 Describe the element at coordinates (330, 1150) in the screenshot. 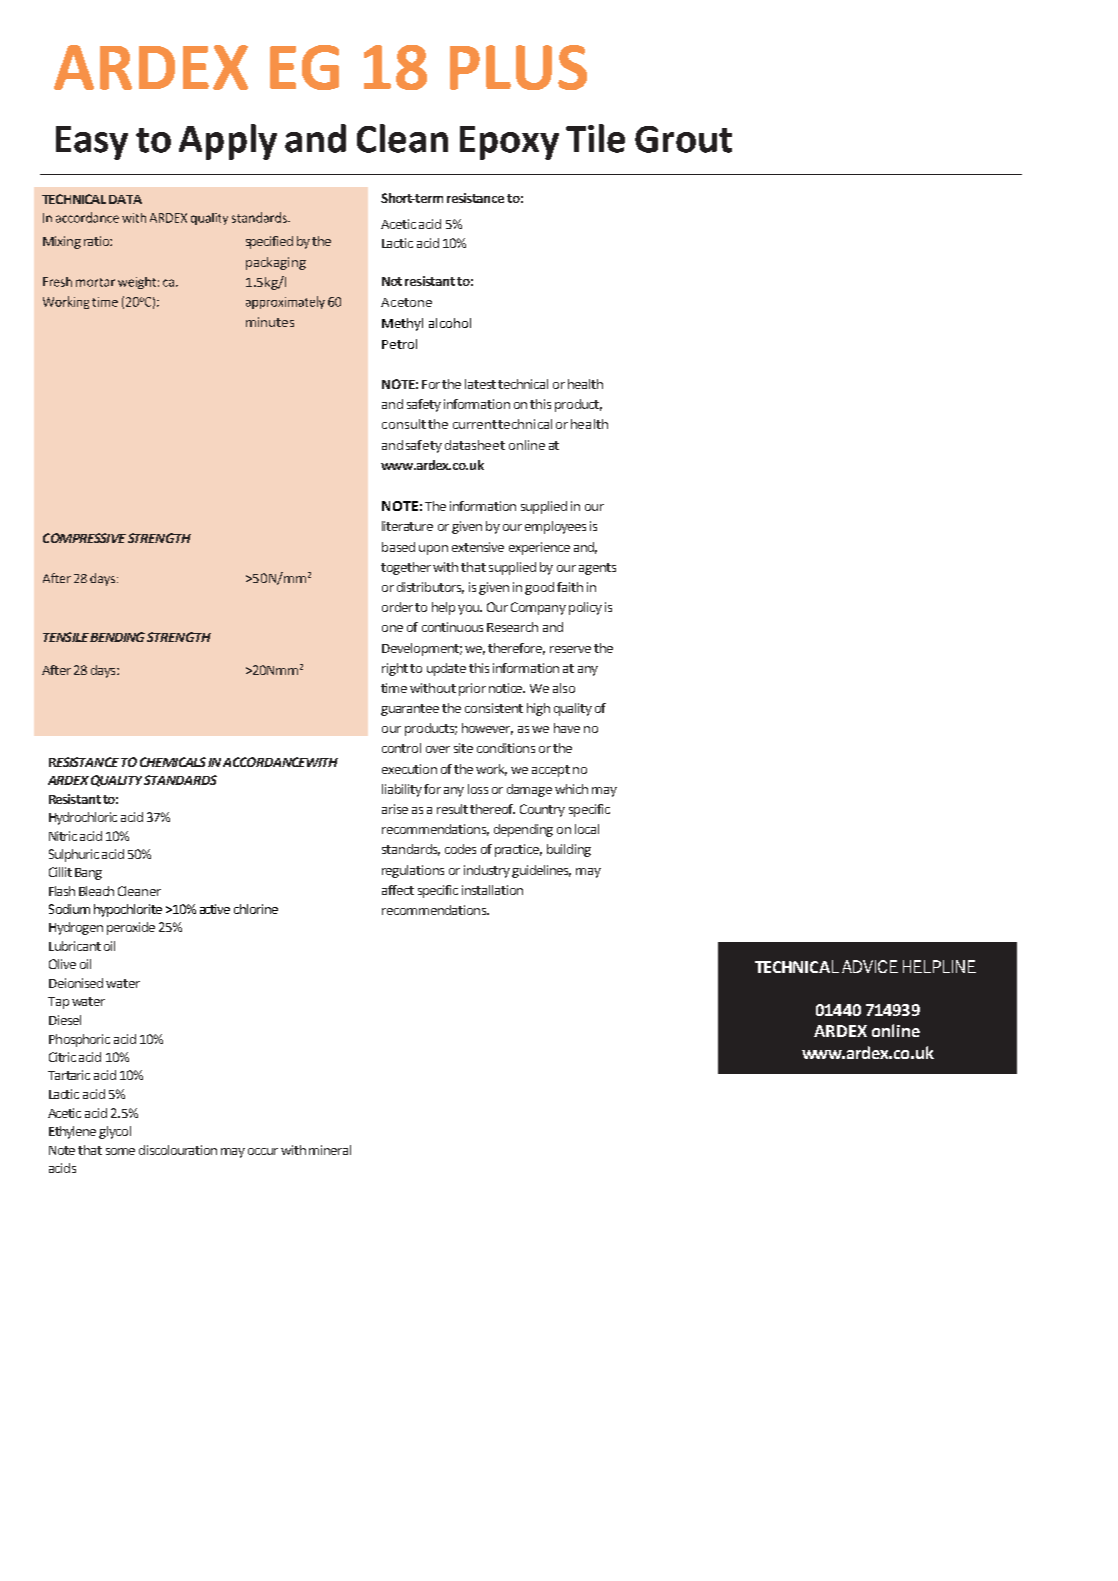

I see `mineral` at that location.
